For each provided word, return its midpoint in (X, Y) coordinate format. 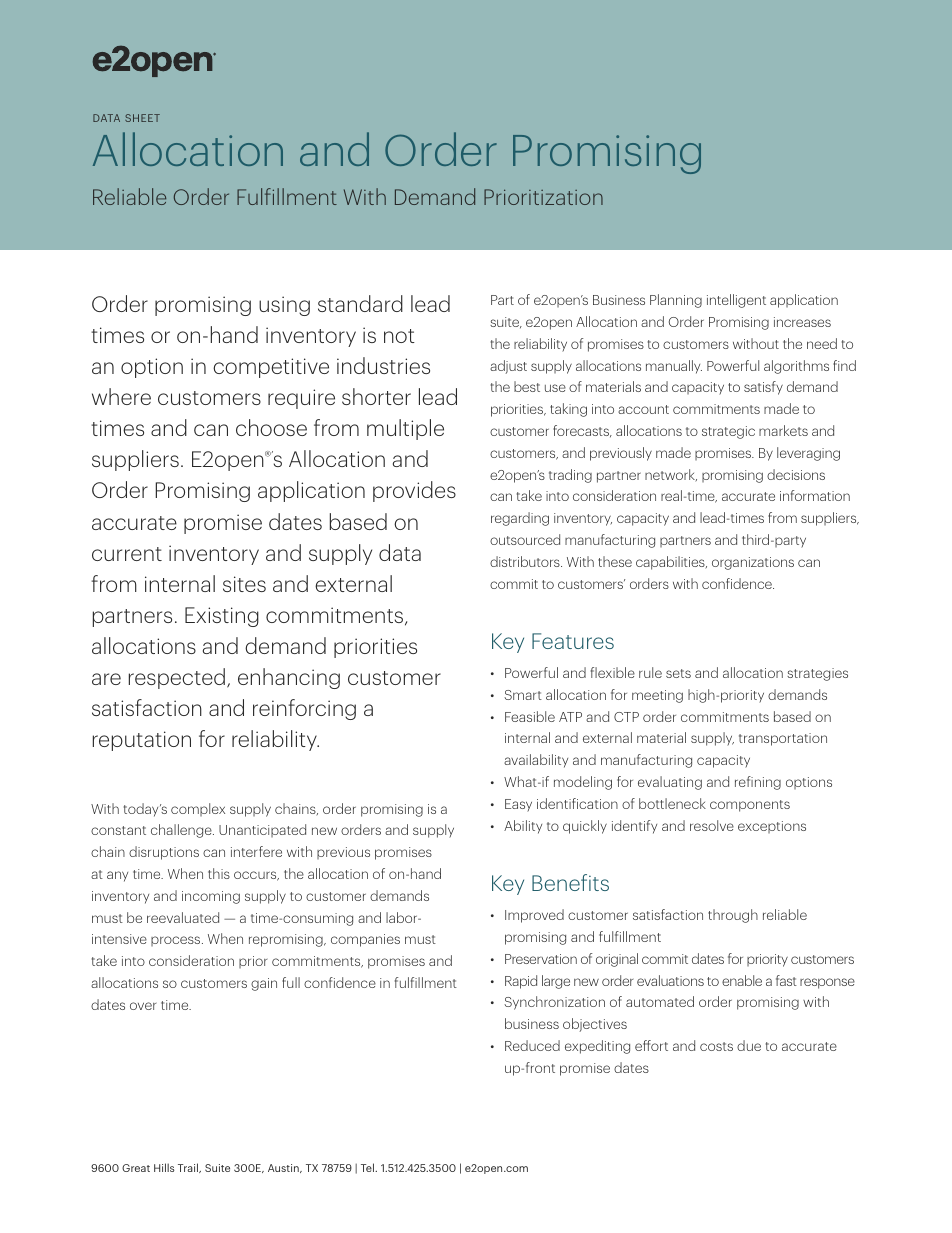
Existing (222, 617)
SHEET (142, 118)
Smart (523, 695)
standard (360, 303)
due (749, 1045)
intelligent (736, 301)
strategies (817, 674)
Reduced (532, 1045)
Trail (189, 1168)
